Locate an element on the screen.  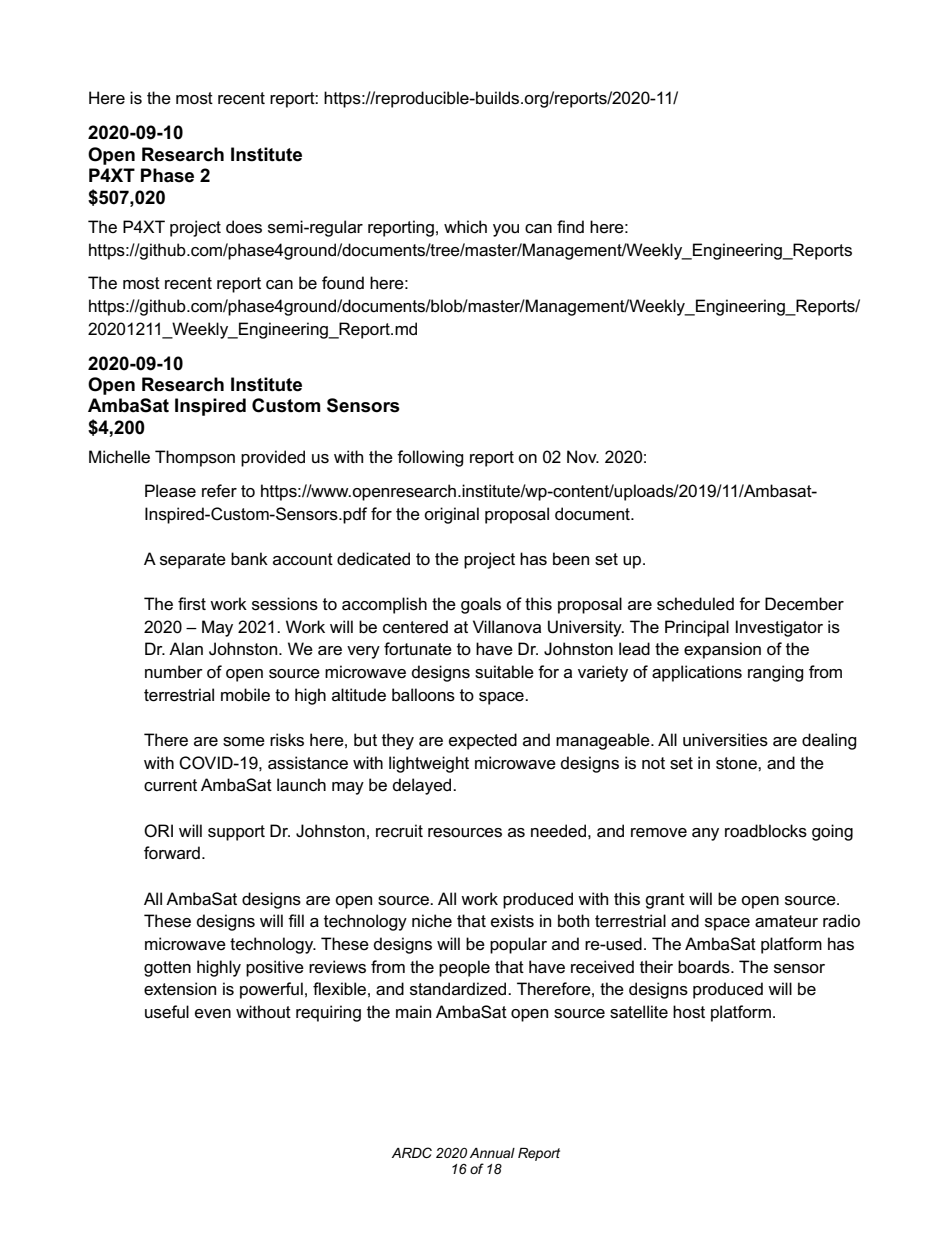
host is located at coordinates (689, 1012).
